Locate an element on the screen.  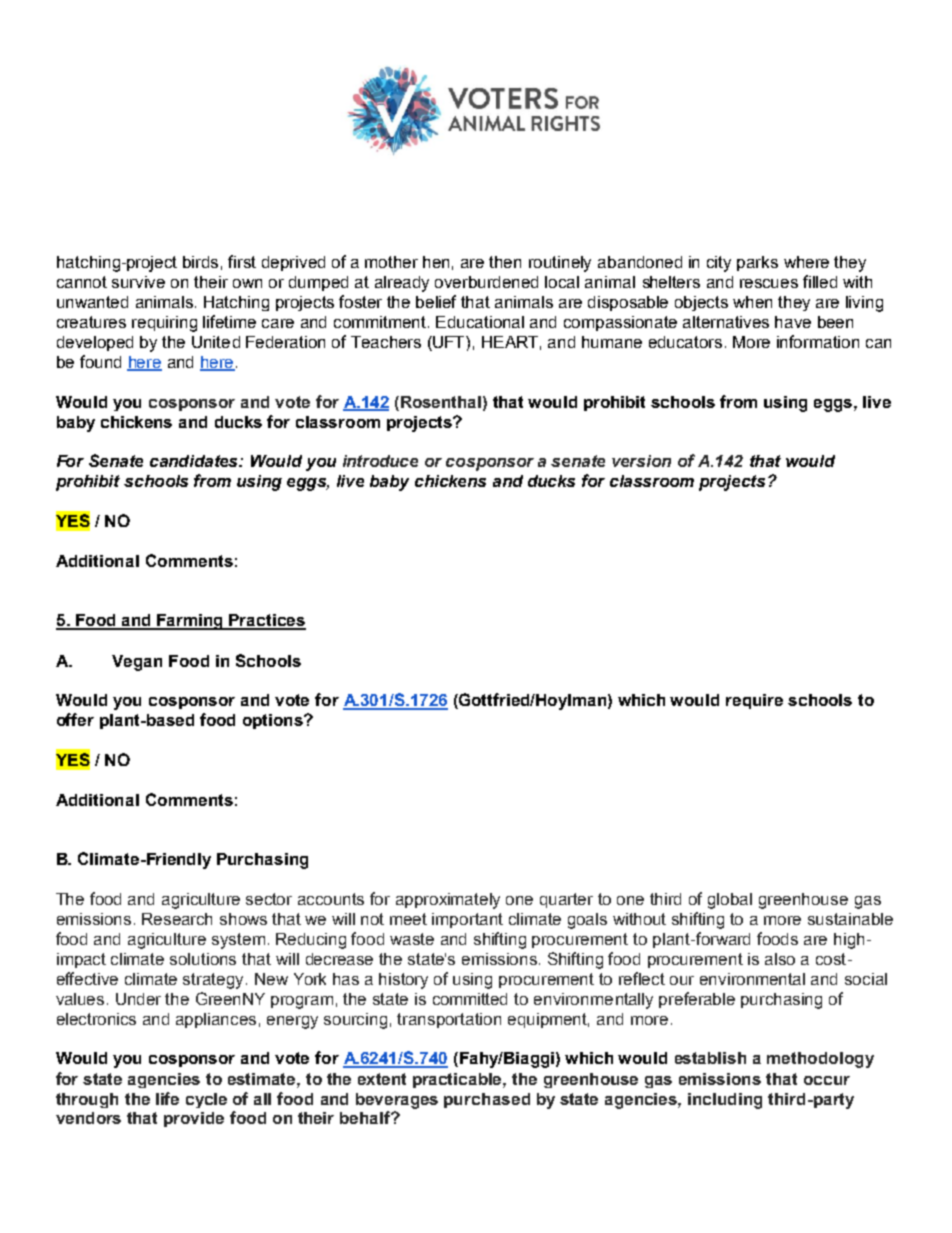
survive is located at coordinates (138, 282).
